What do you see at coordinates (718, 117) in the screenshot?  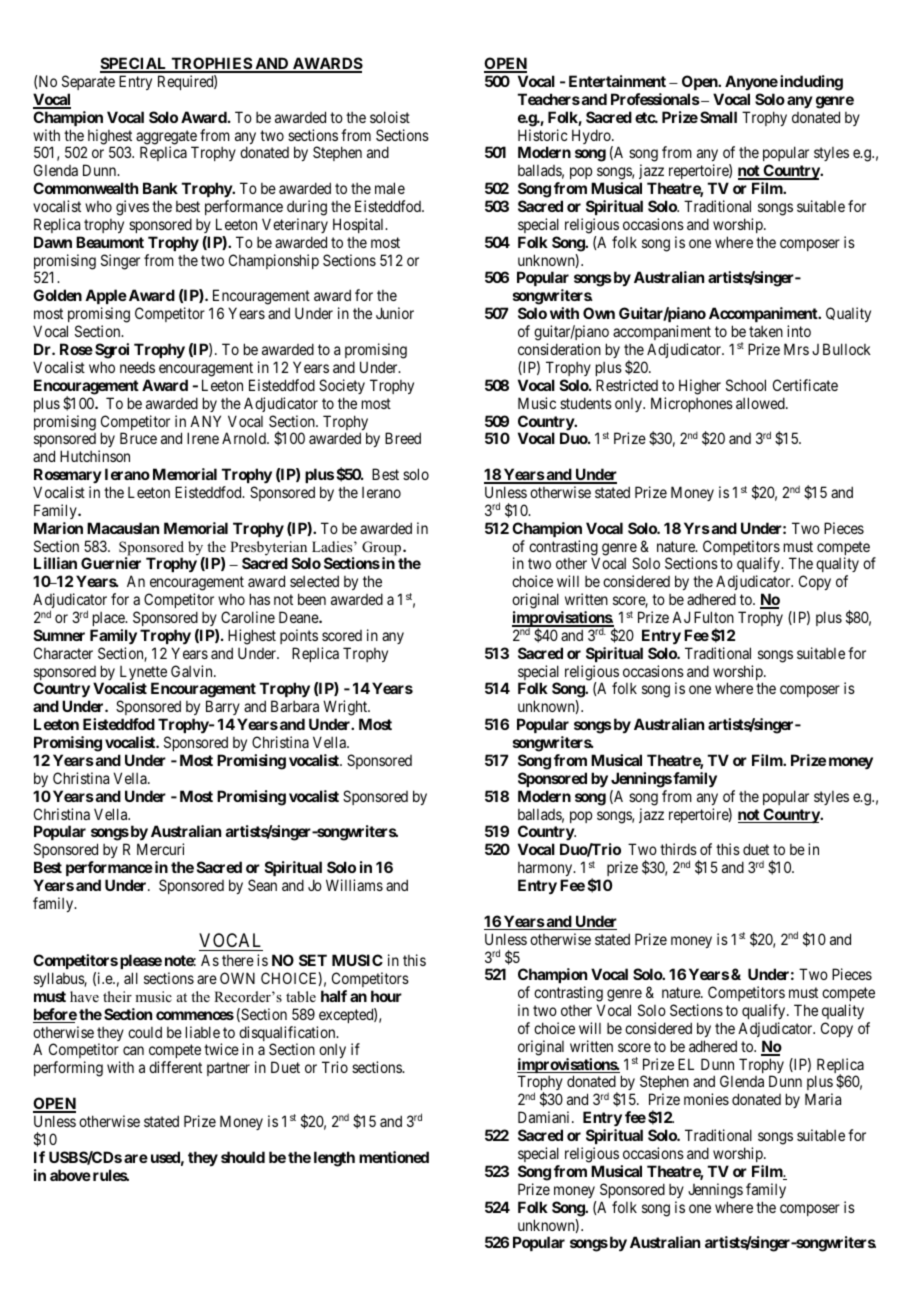 I see `Small` at bounding box center [718, 117].
